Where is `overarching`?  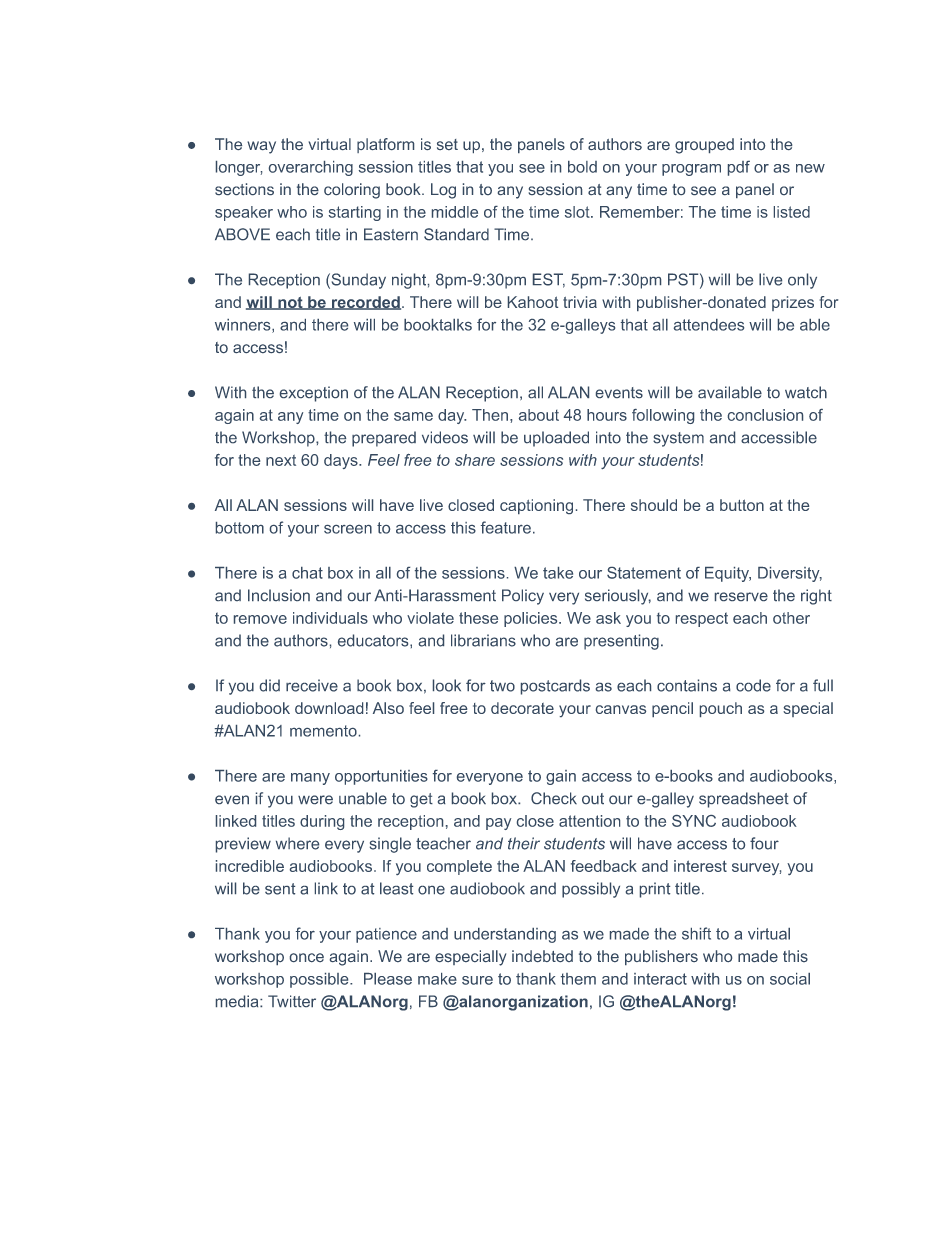
overarching is located at coordinates (311, 168).
